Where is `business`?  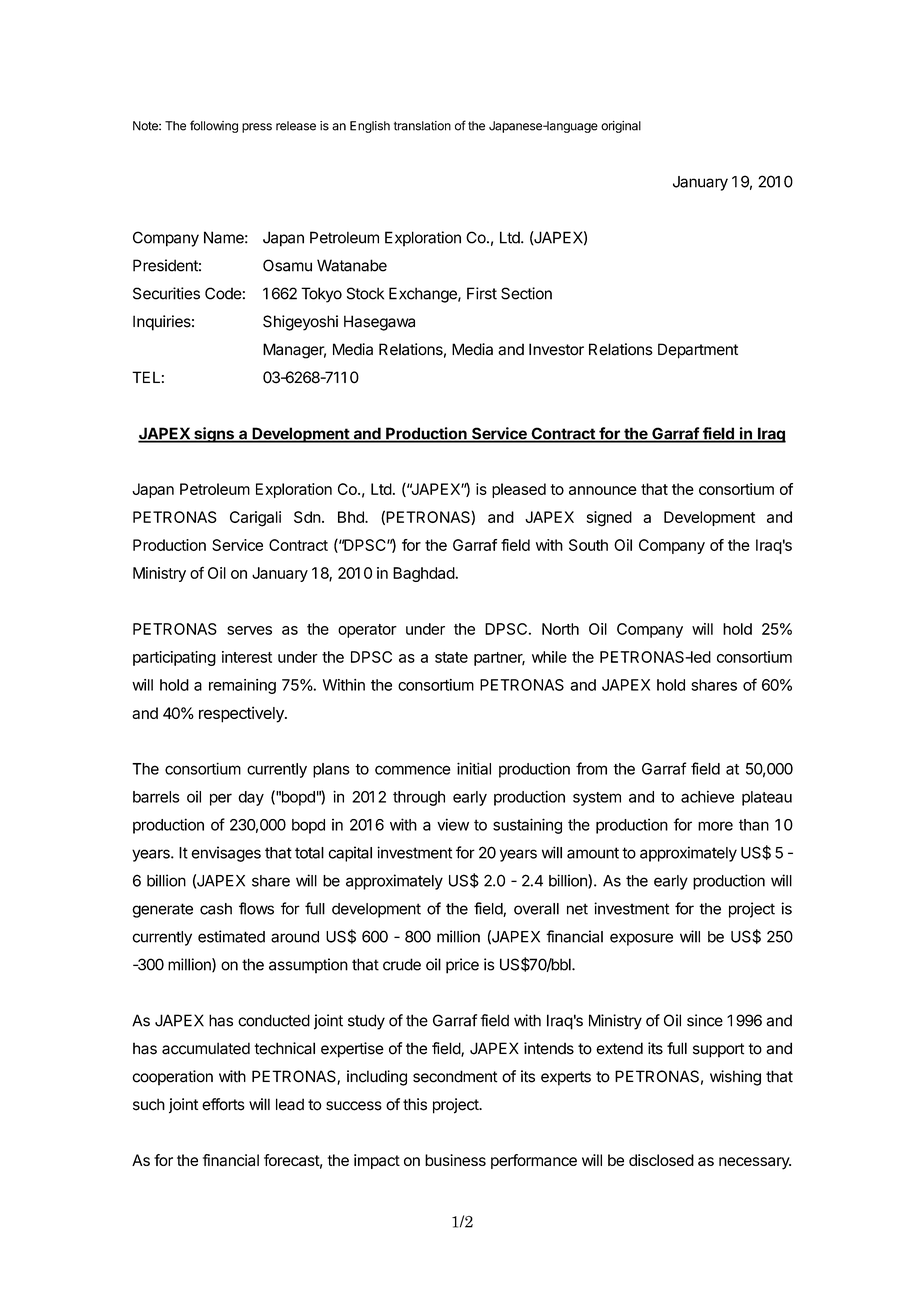
business is located at coordinates (455, 1160).
